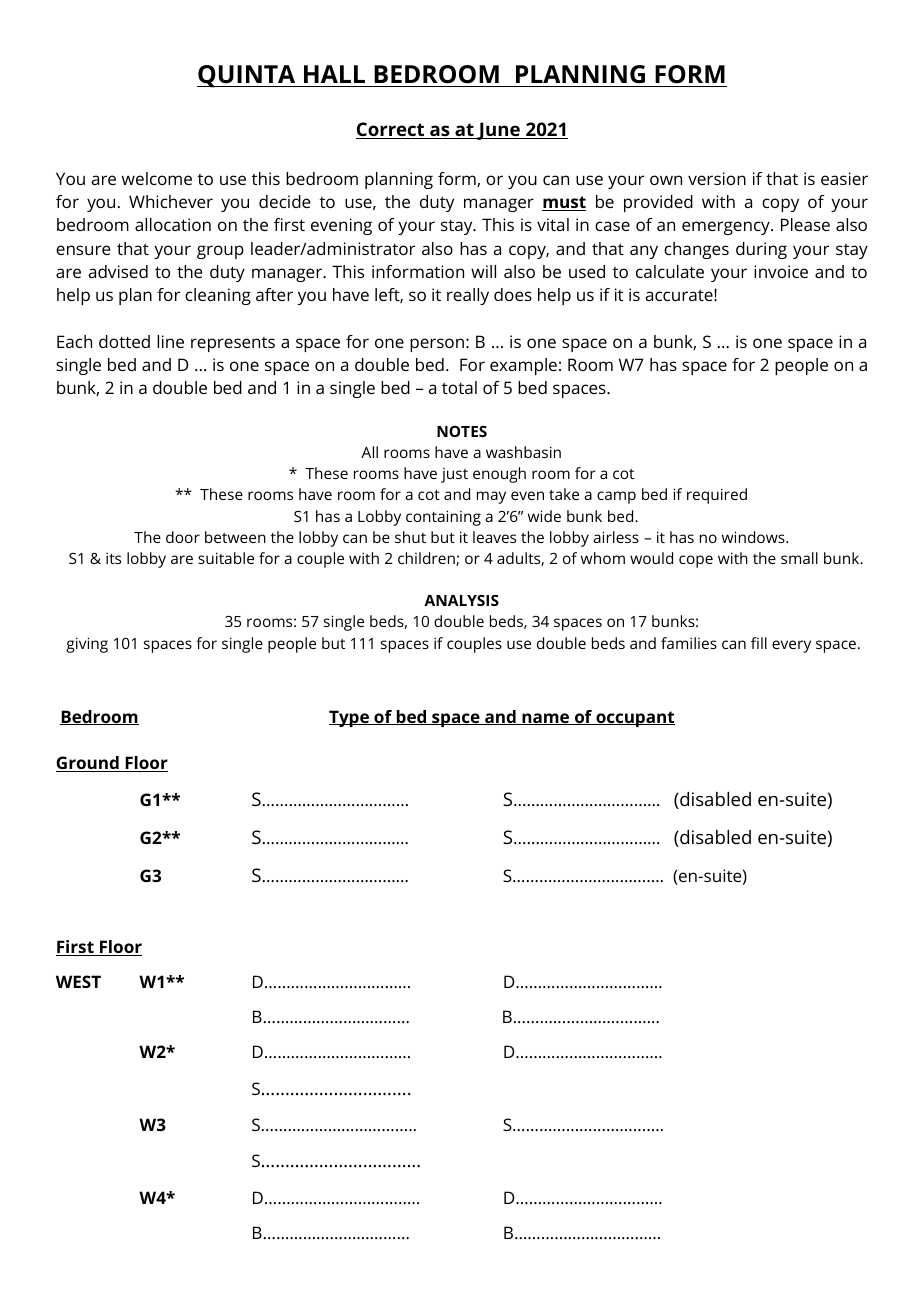 This screenshot has width=924, height=1307. I want to click on giving, so click(87, 645).
